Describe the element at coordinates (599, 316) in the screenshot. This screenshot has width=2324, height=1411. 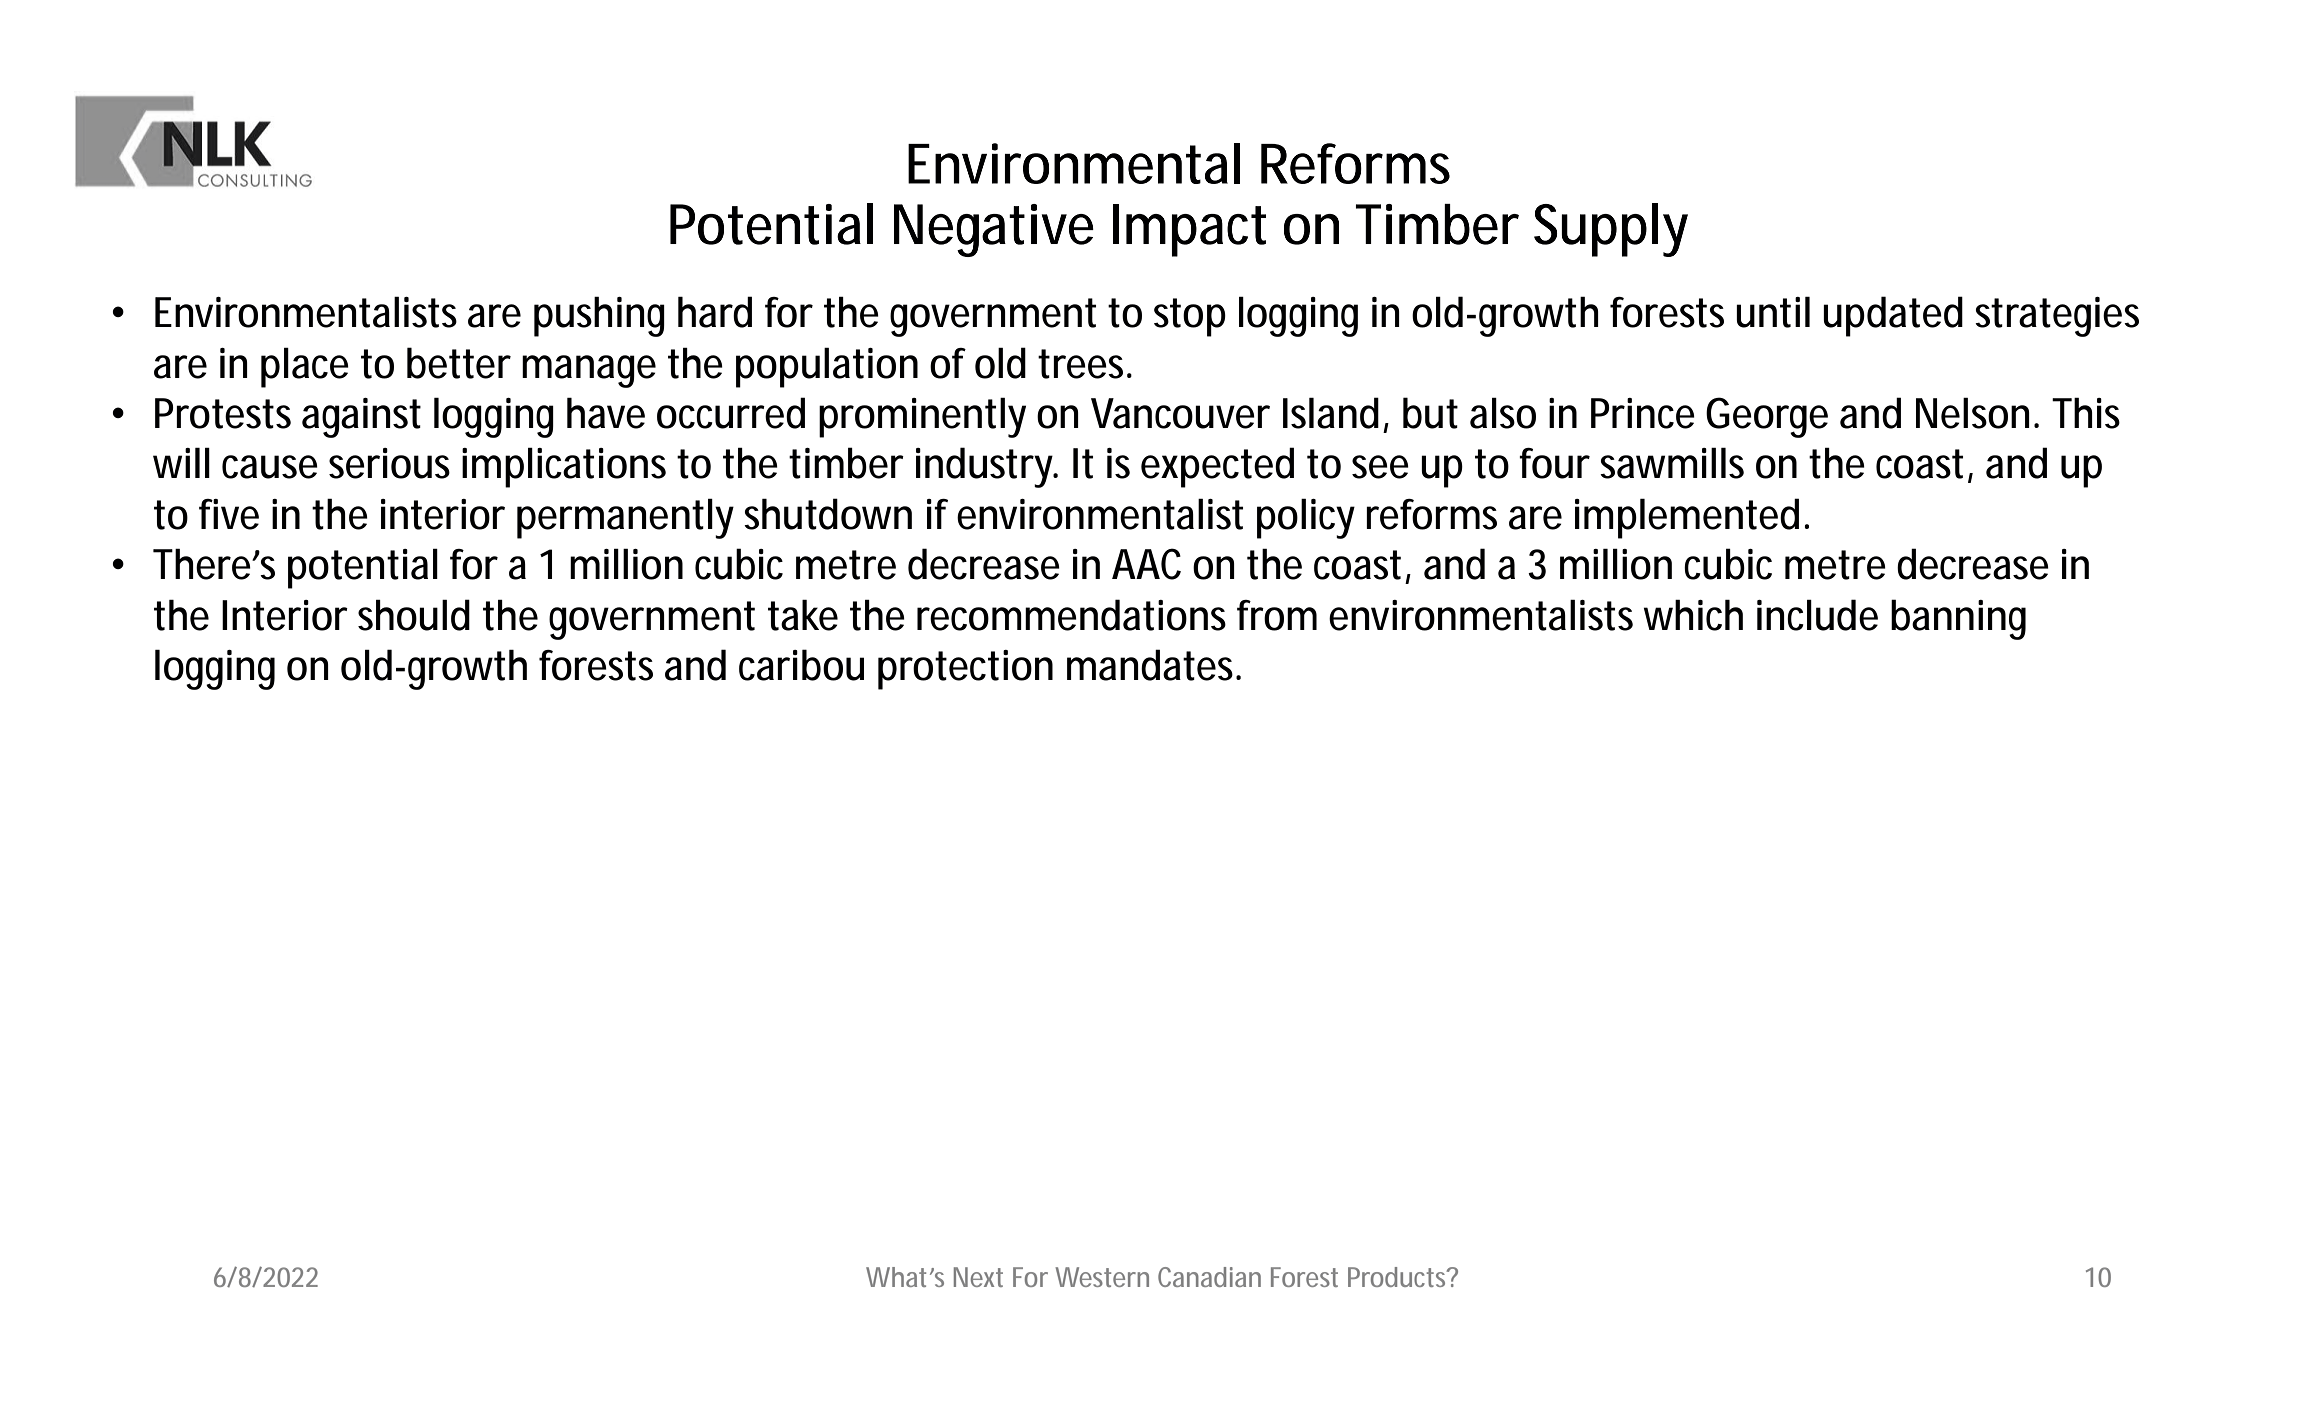
I see `pushing` at that location.
